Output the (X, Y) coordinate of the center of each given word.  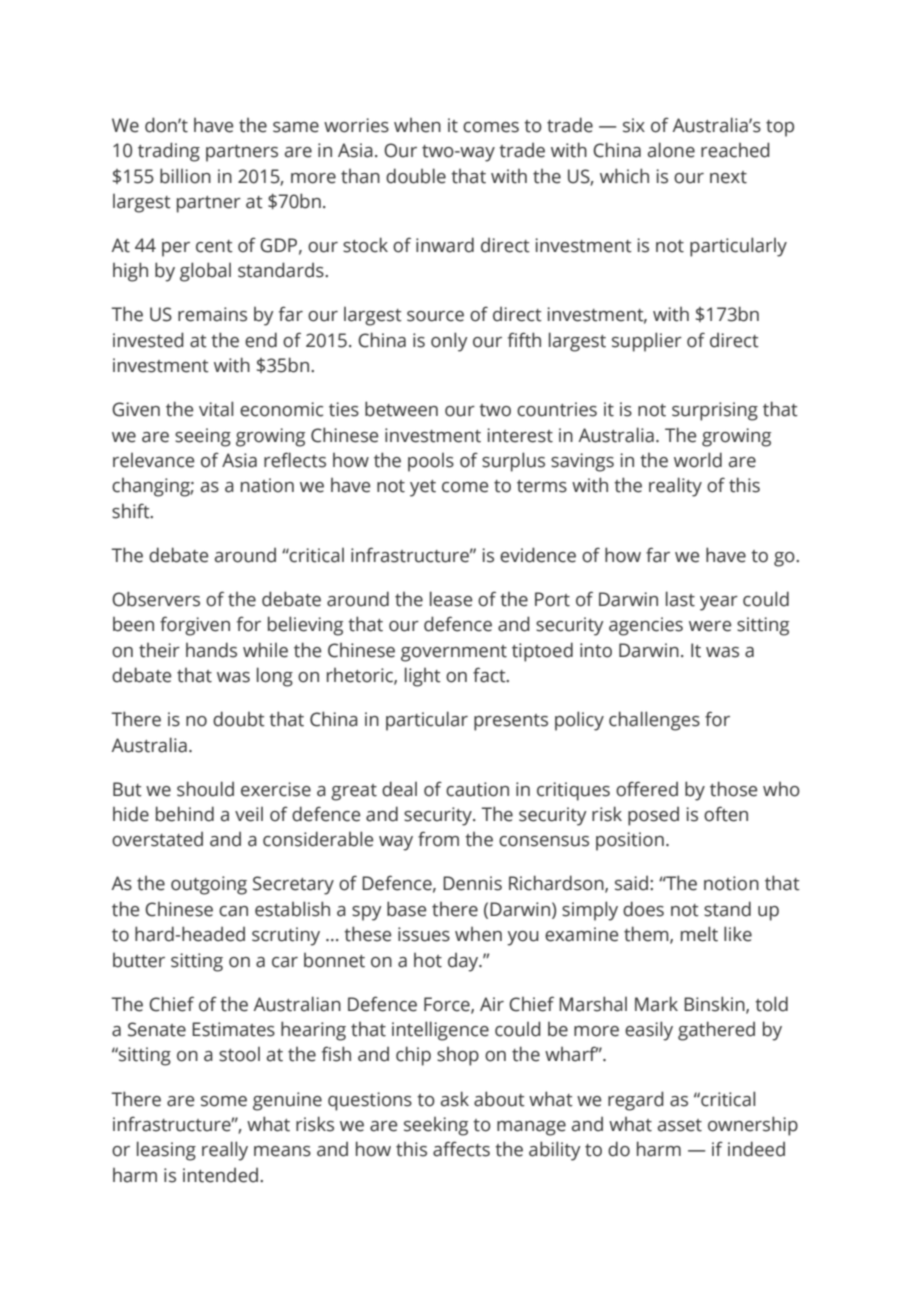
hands (211, 650)
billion (185, 176)
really (225, 1151)
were (710, 626)
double (416, 176)
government (454, 653)
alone (671, 150)
